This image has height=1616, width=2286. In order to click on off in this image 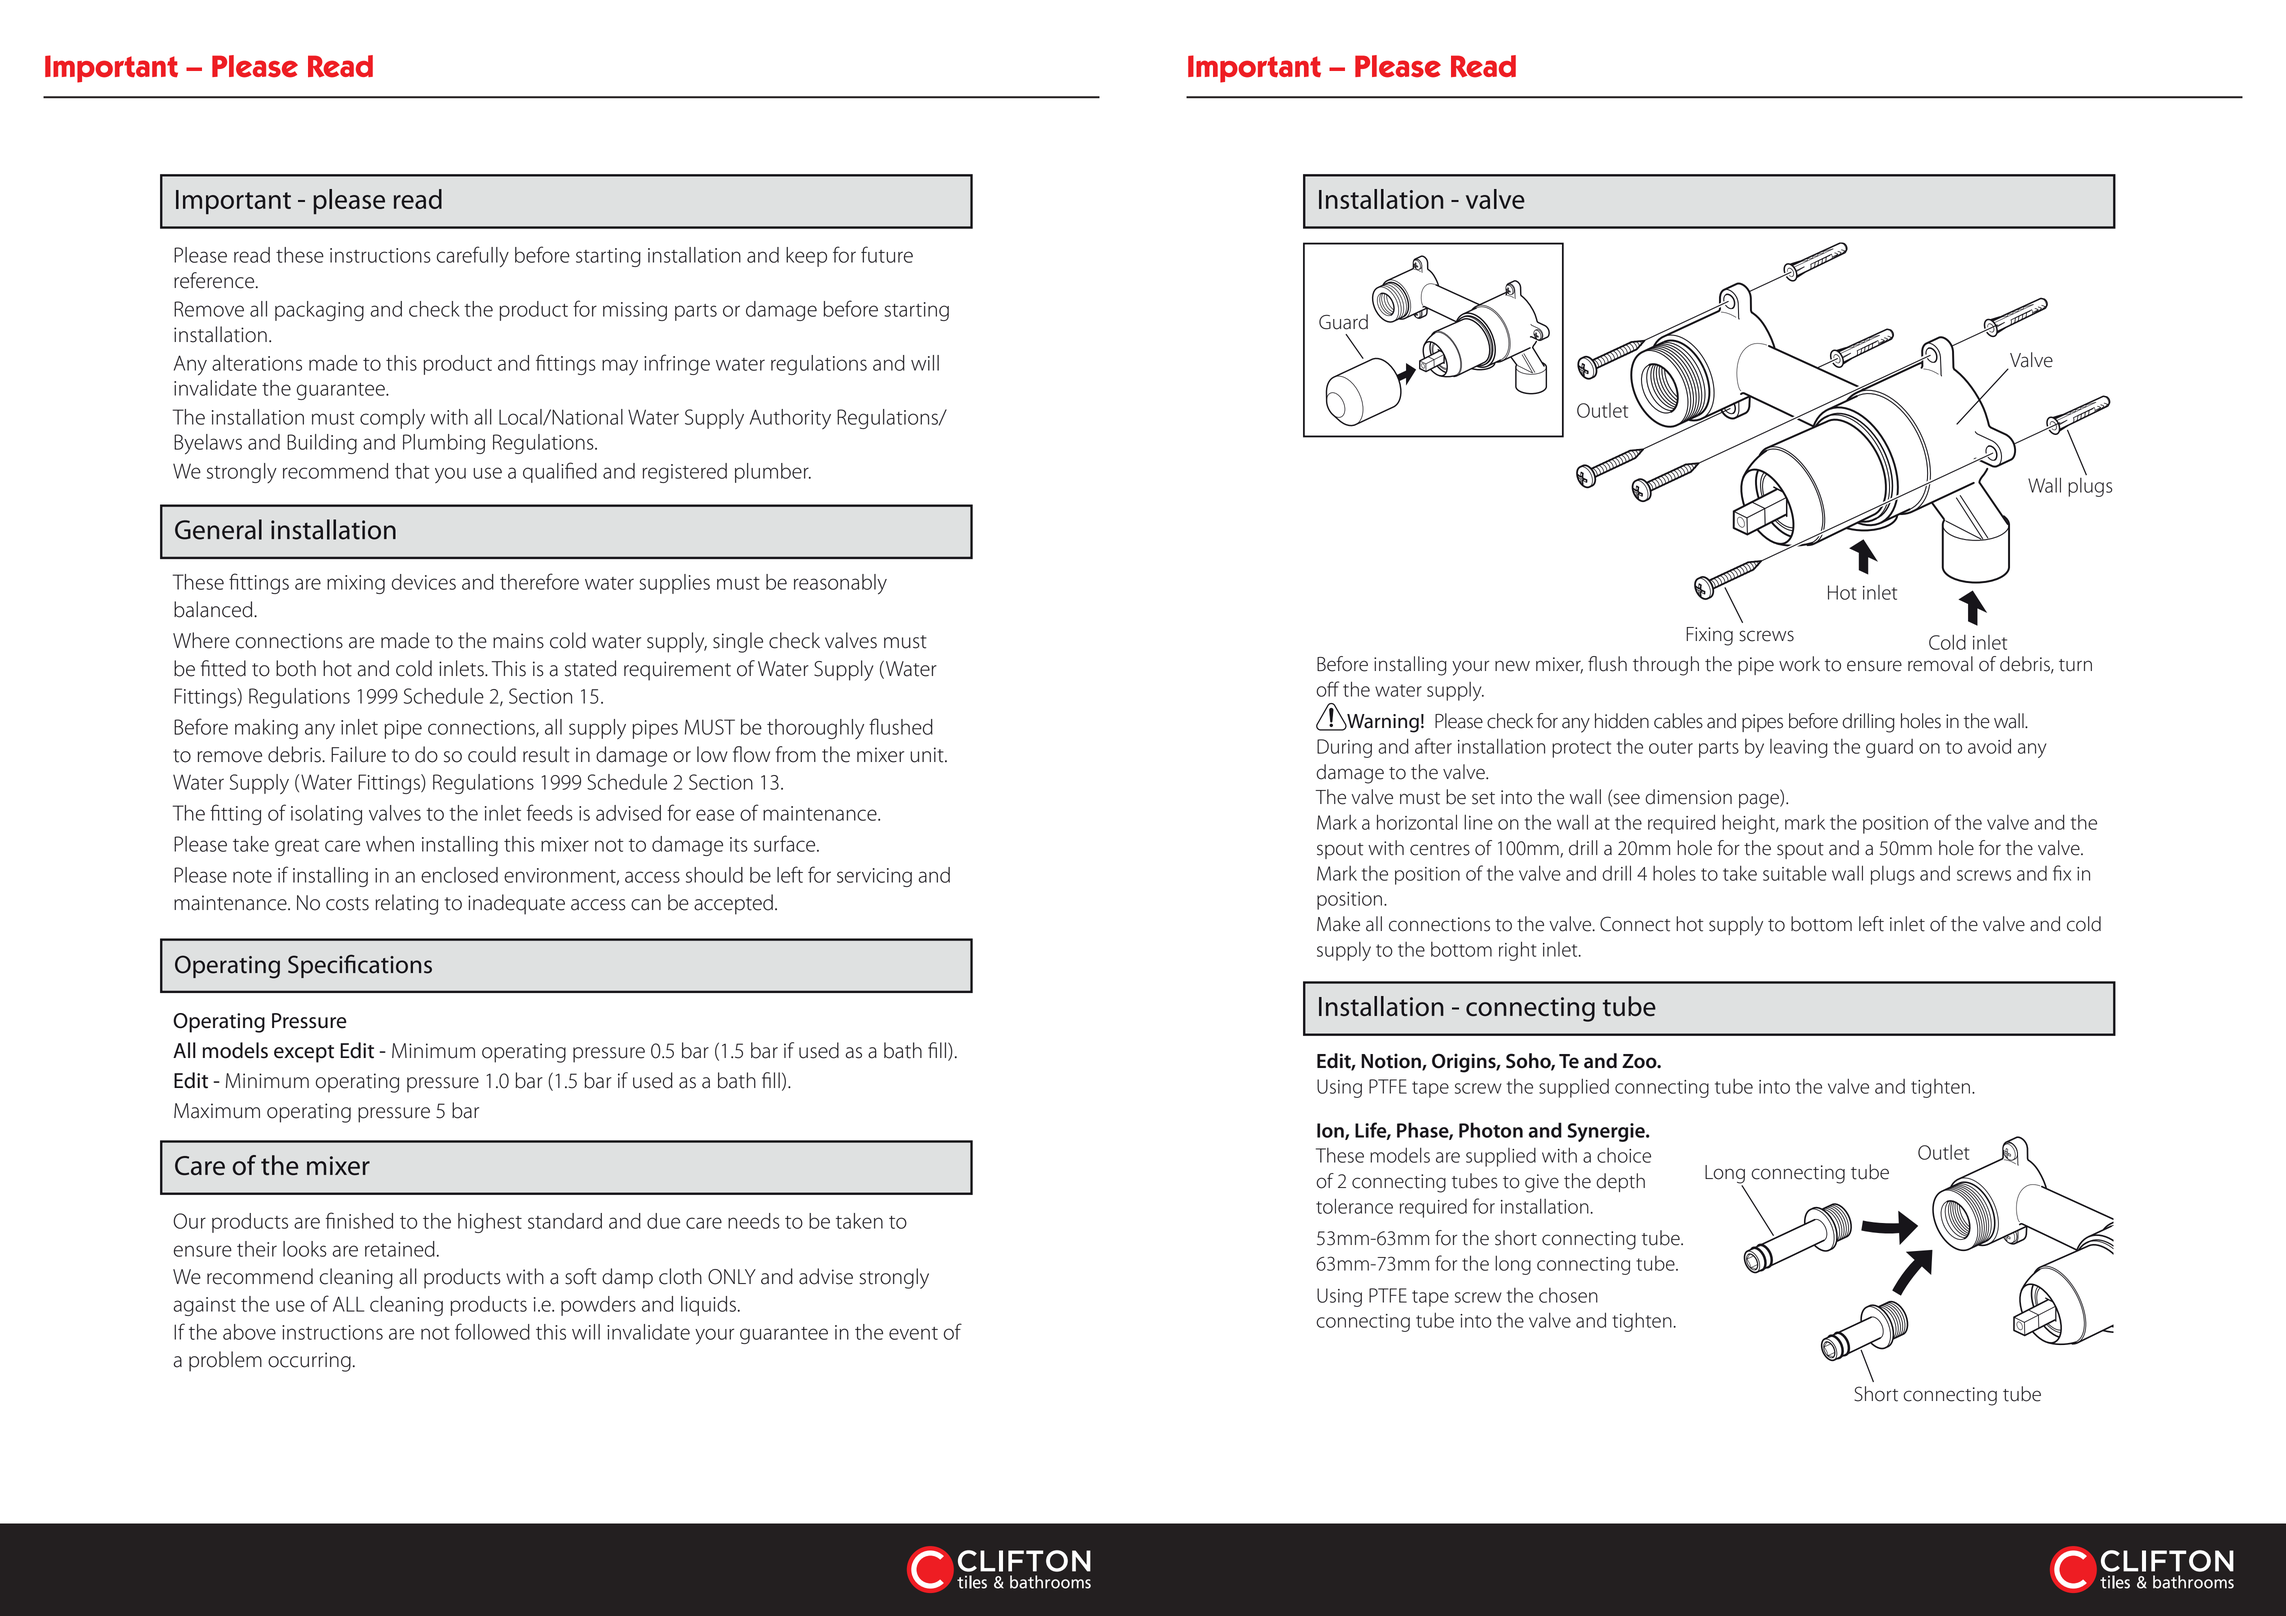, I will do `click(1327, 689)`.
